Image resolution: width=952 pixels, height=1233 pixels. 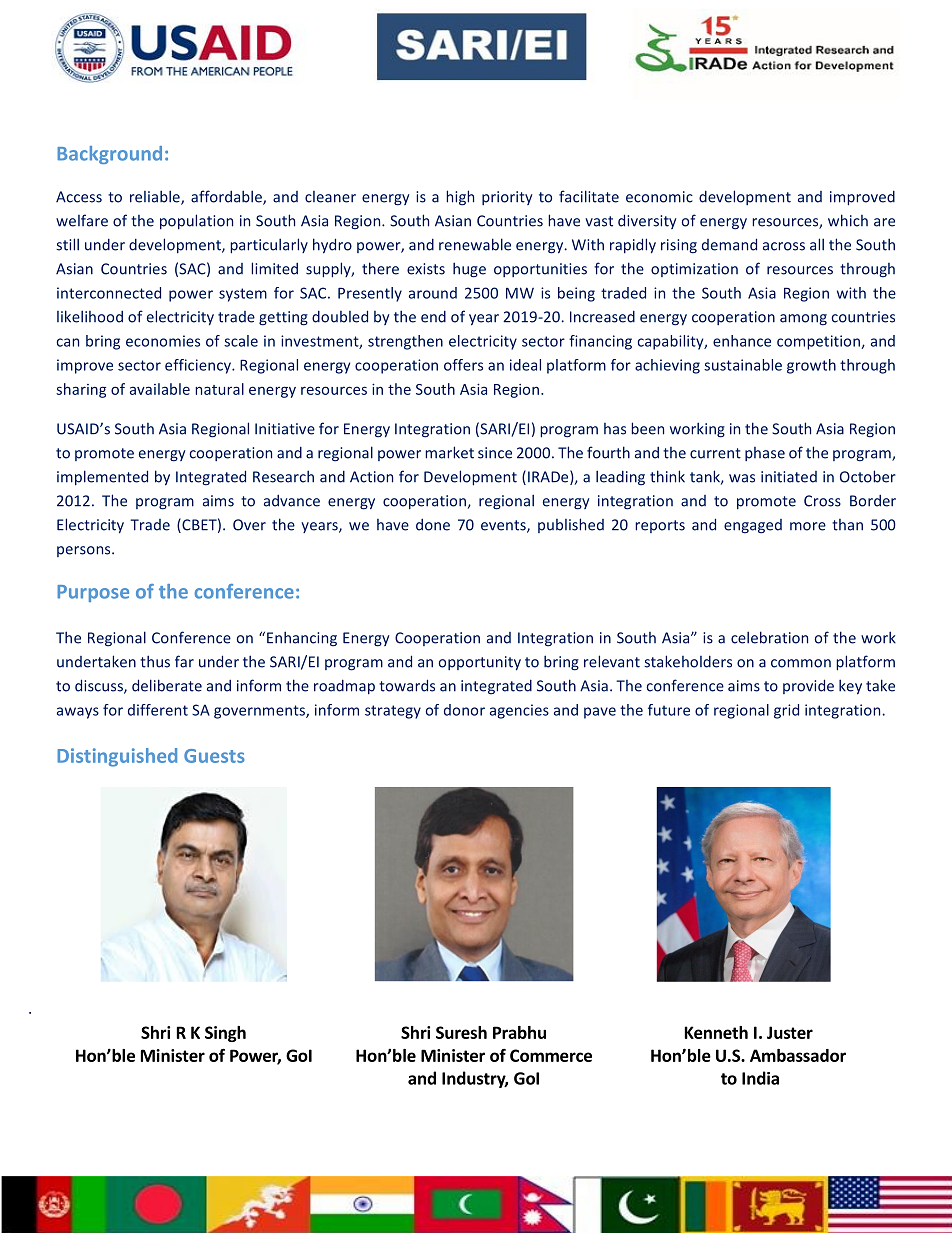 I want to click on celebration, so click(x=769, y=637).
